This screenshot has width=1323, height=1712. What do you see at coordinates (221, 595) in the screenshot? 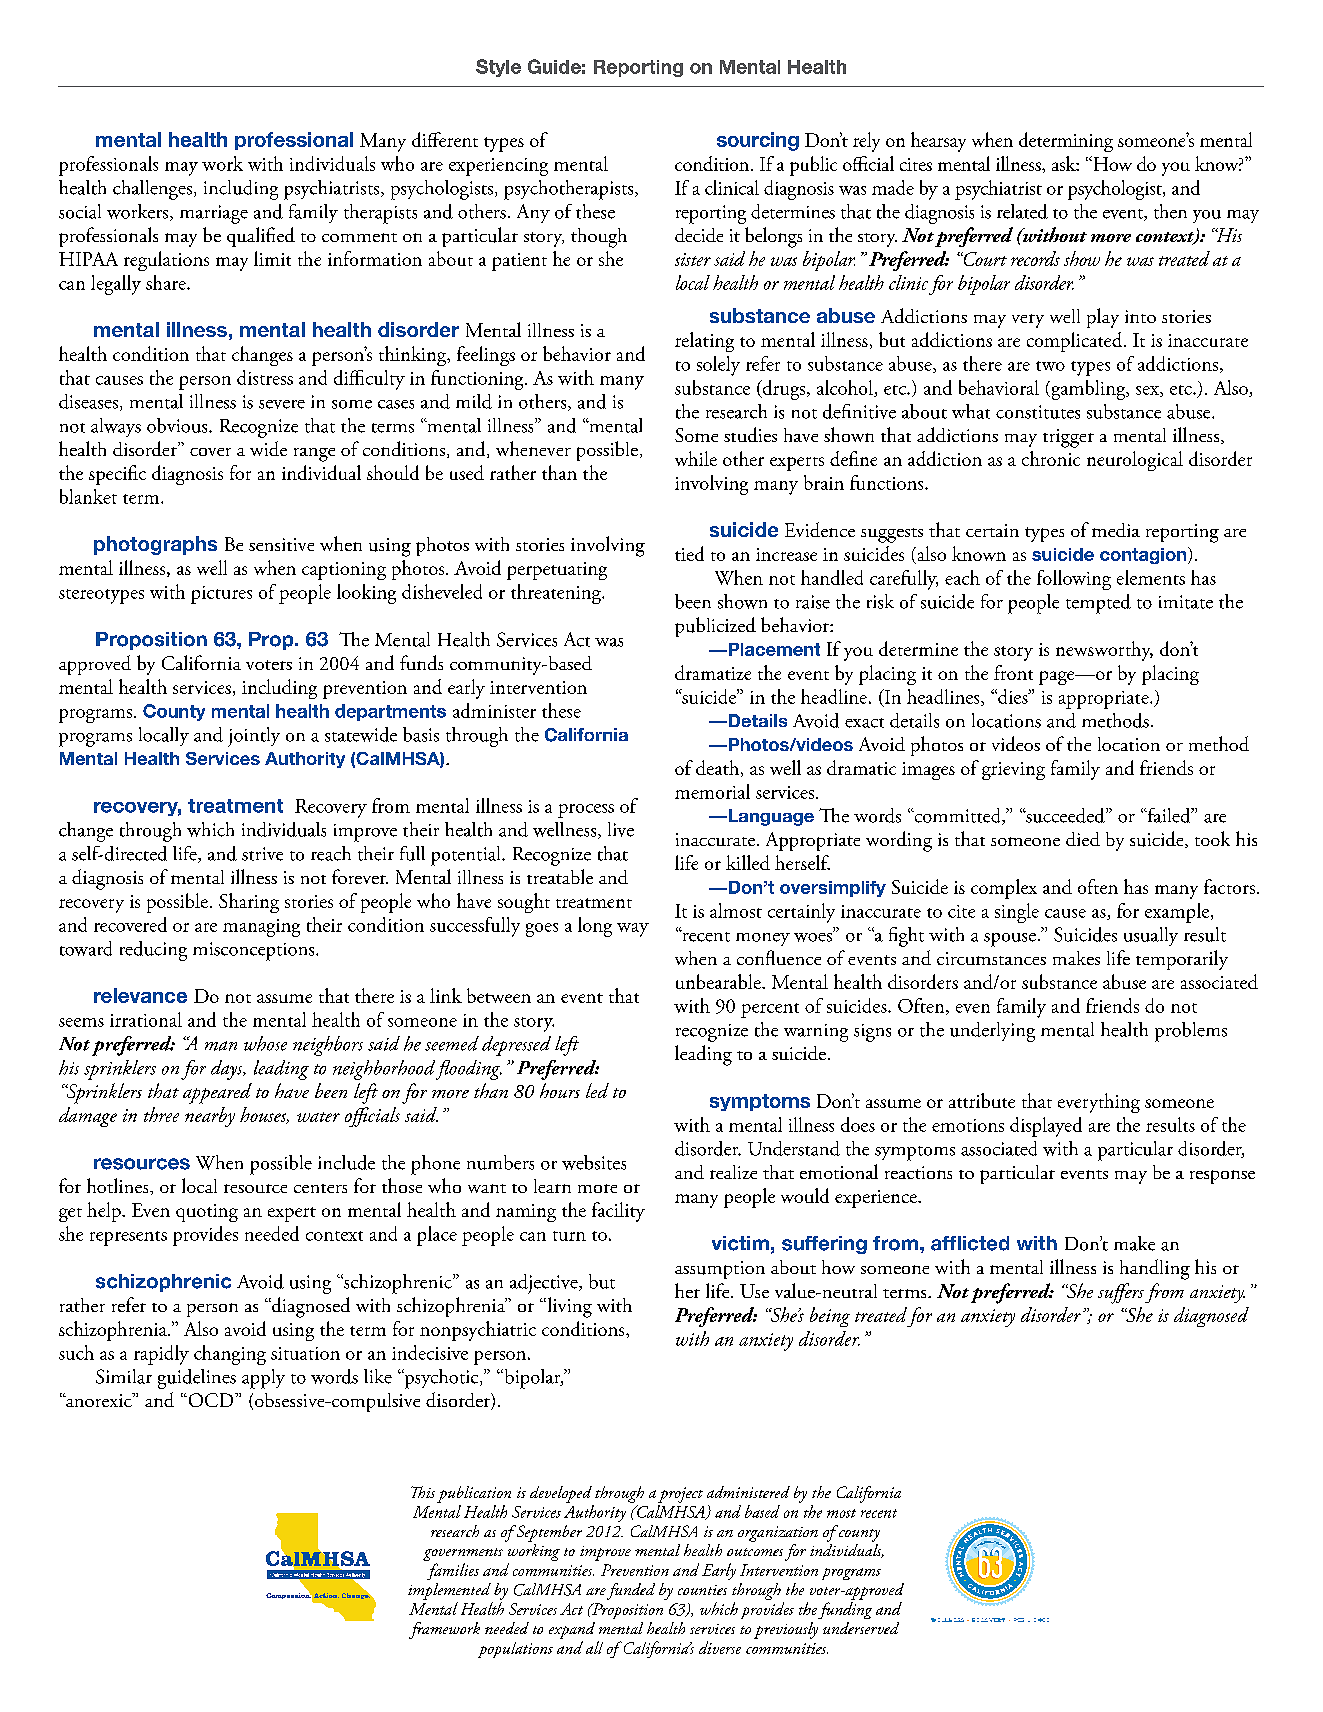
I see `pictures` at bounding box center [221, 595].
